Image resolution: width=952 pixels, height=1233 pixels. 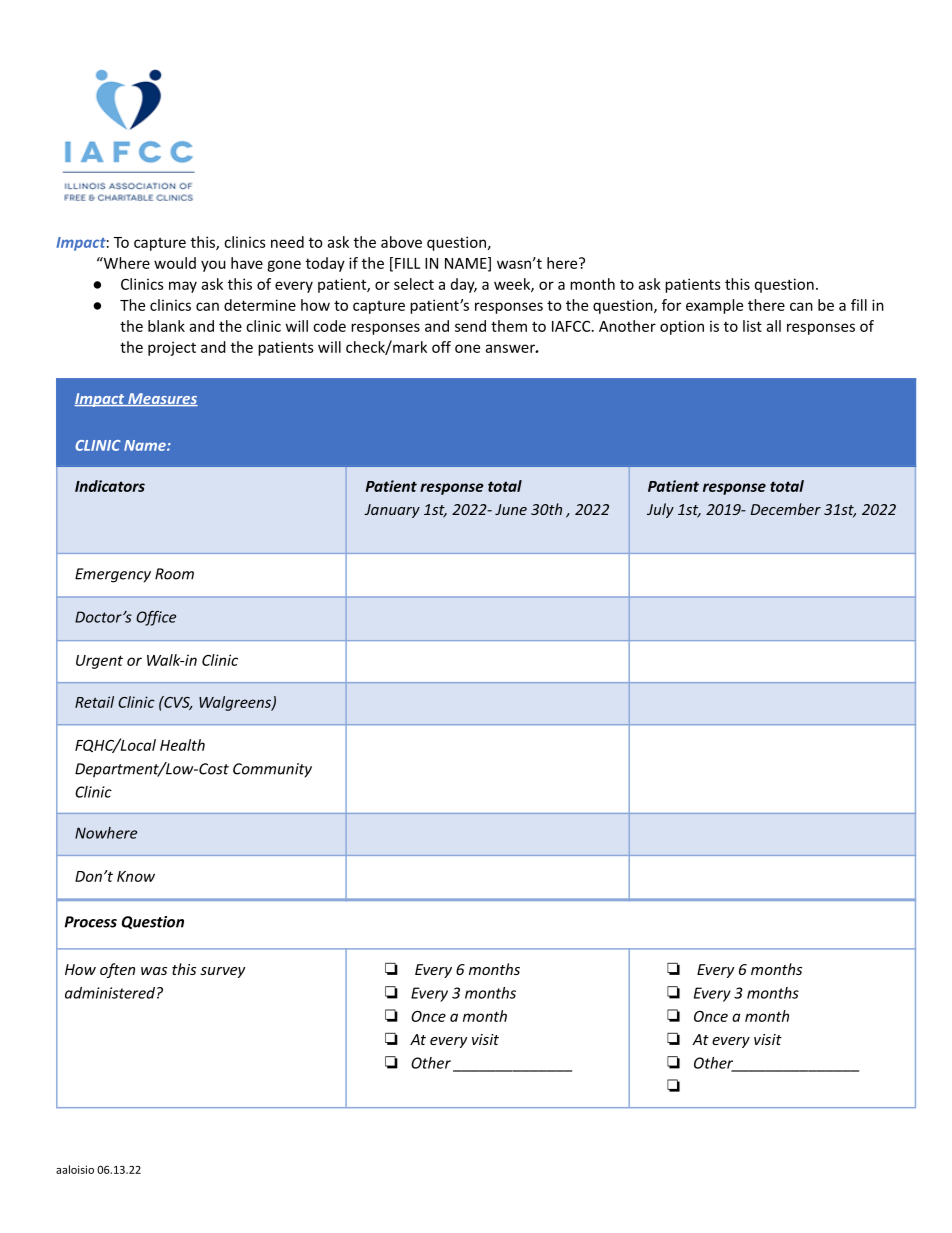 What do you see at coordinates (156, 618) in the page?
I see `Office` at bounding box center [156, 618].
